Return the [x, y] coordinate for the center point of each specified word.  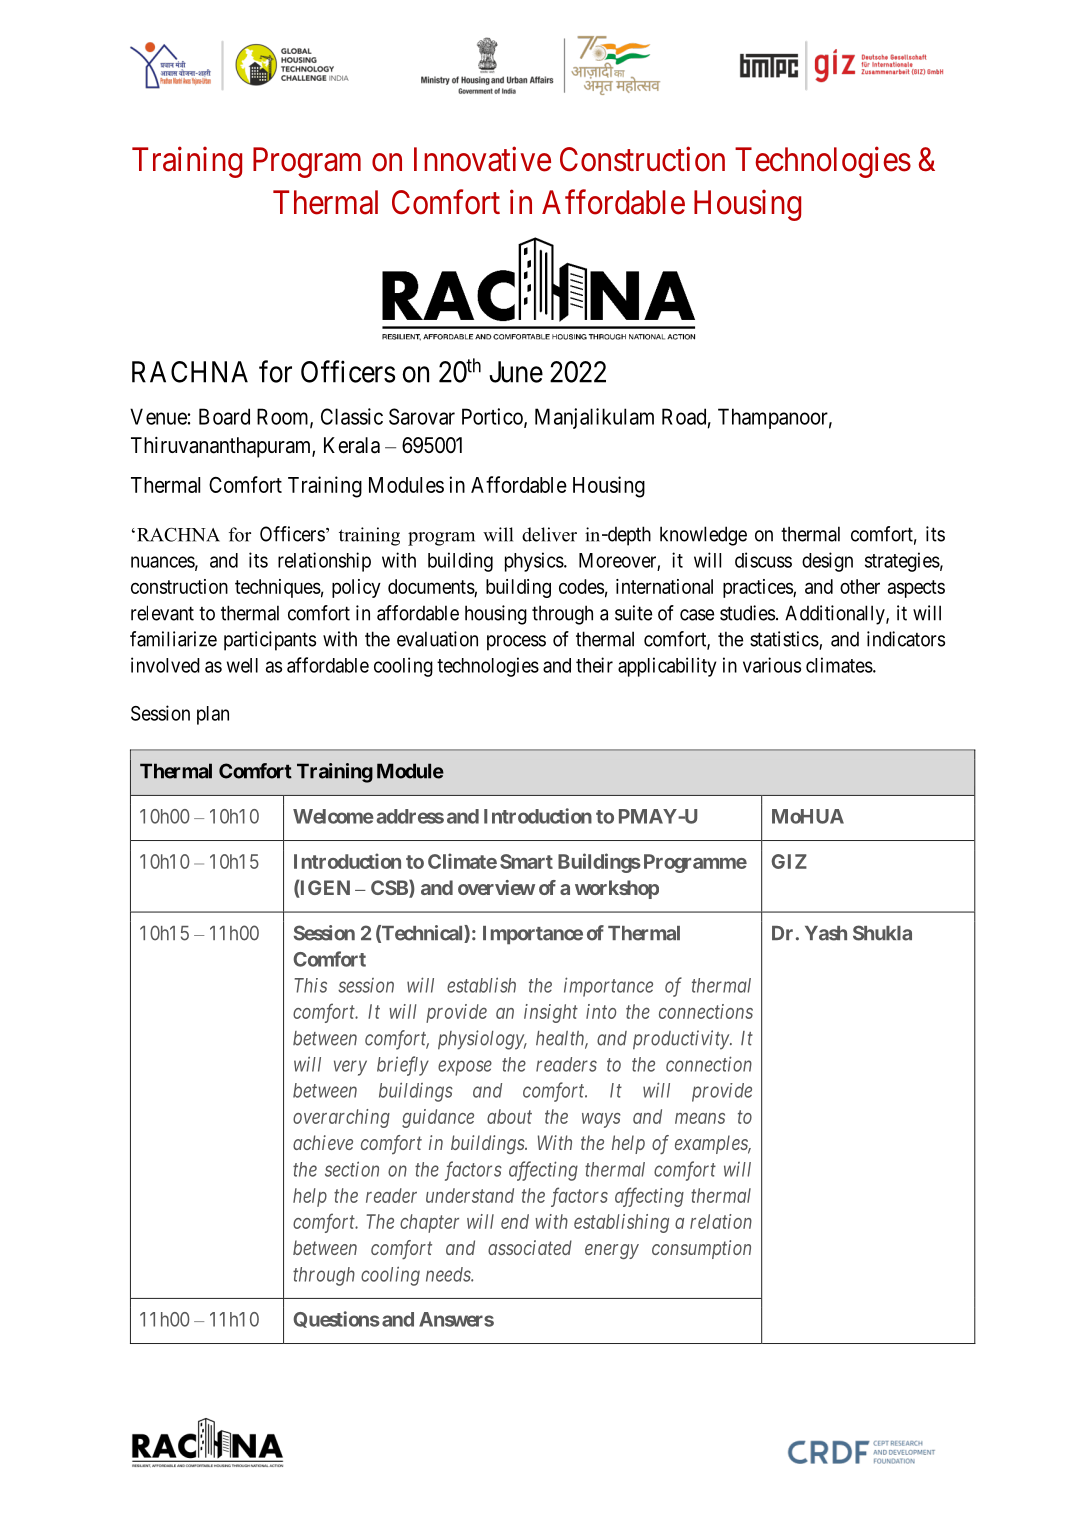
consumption [701, 1249]
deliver [549, 534]
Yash [826, 933]
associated [530, 1247]
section [352, 1169]
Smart [526, 861]
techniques [278, 588]
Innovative [482, 159]
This [311, 985]
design [827, 562]
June [516, 372]
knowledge [703, 536]
